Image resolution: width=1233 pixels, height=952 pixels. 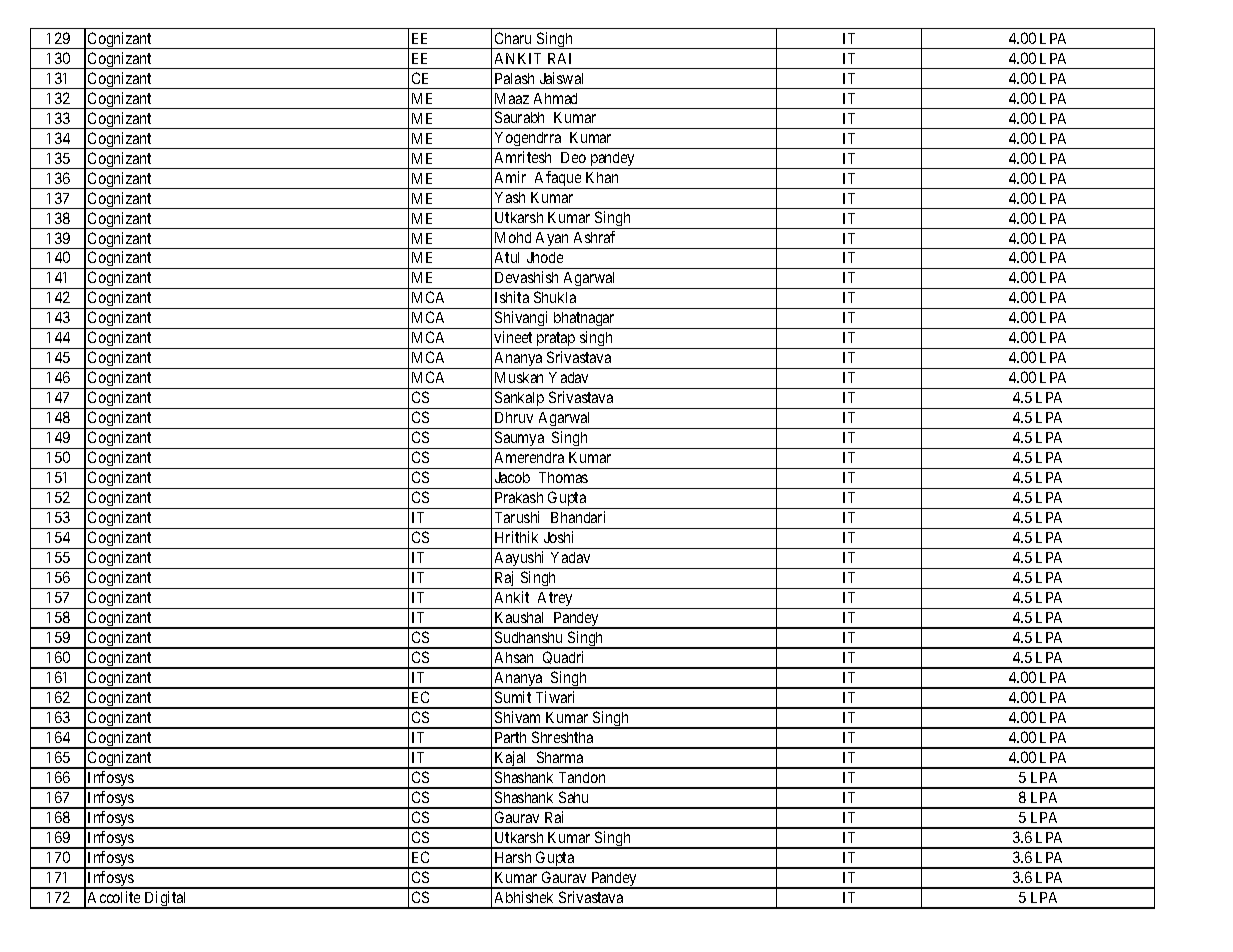 What do you see at coordinates (510, 197) in the page?
I see `Yash` at bounding box center [510, 197].
